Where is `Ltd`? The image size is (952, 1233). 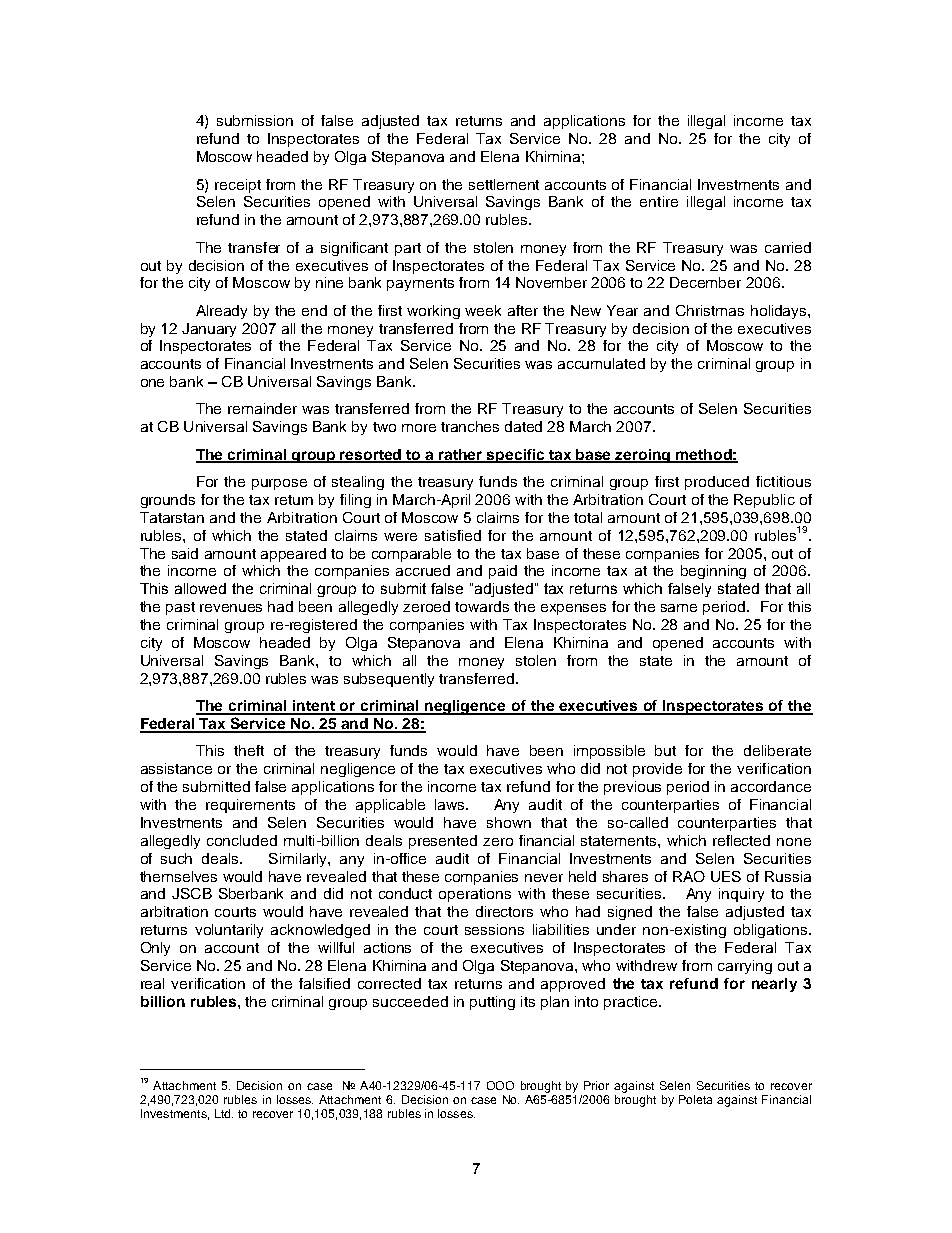
Ltd is located at coordinates (224, 1113).
